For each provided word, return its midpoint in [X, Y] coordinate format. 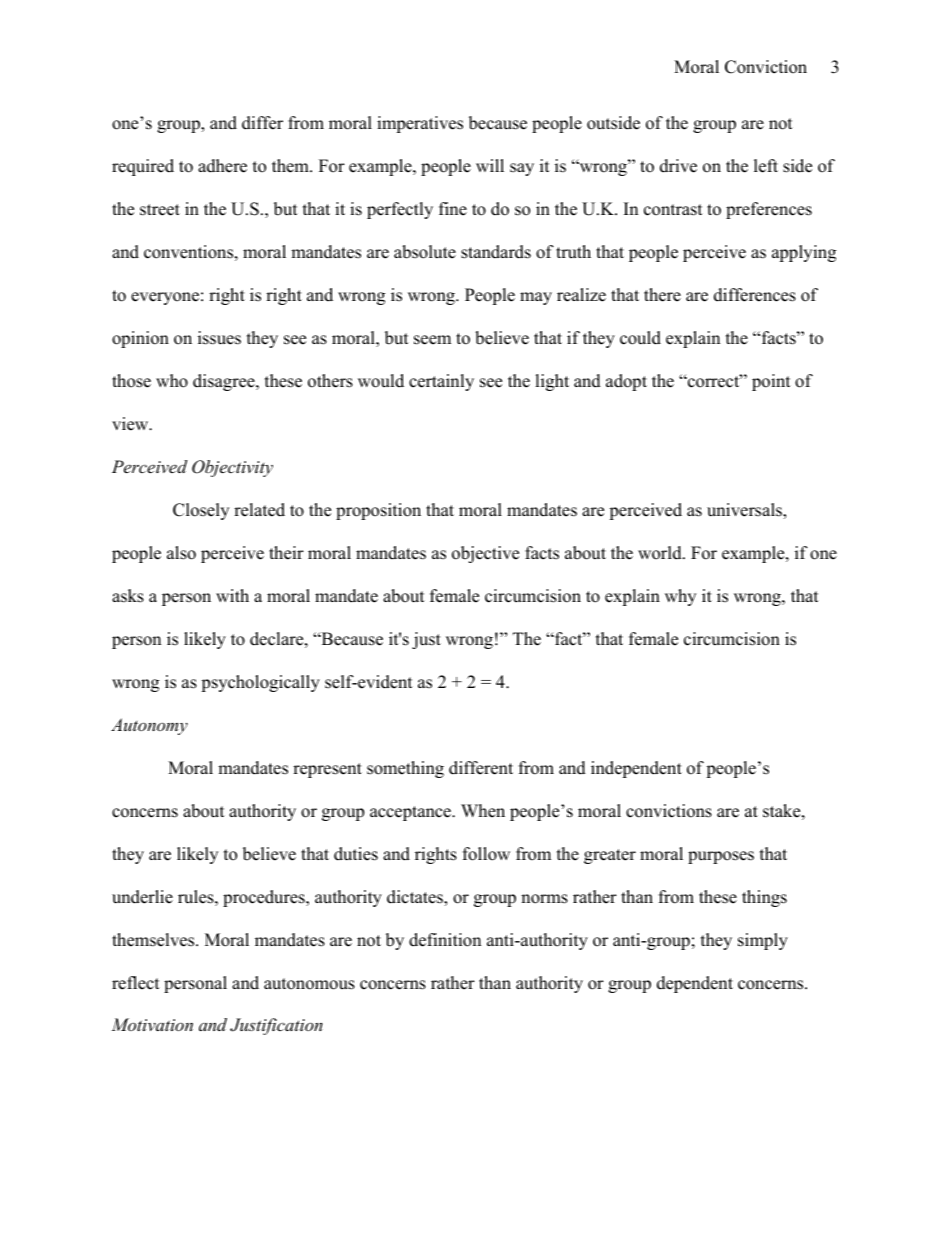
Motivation [152, 1024]
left [766, 166]
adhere [222, 166]
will [490, 165]
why [680, 597]
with [232, 595]
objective [485, 554]
